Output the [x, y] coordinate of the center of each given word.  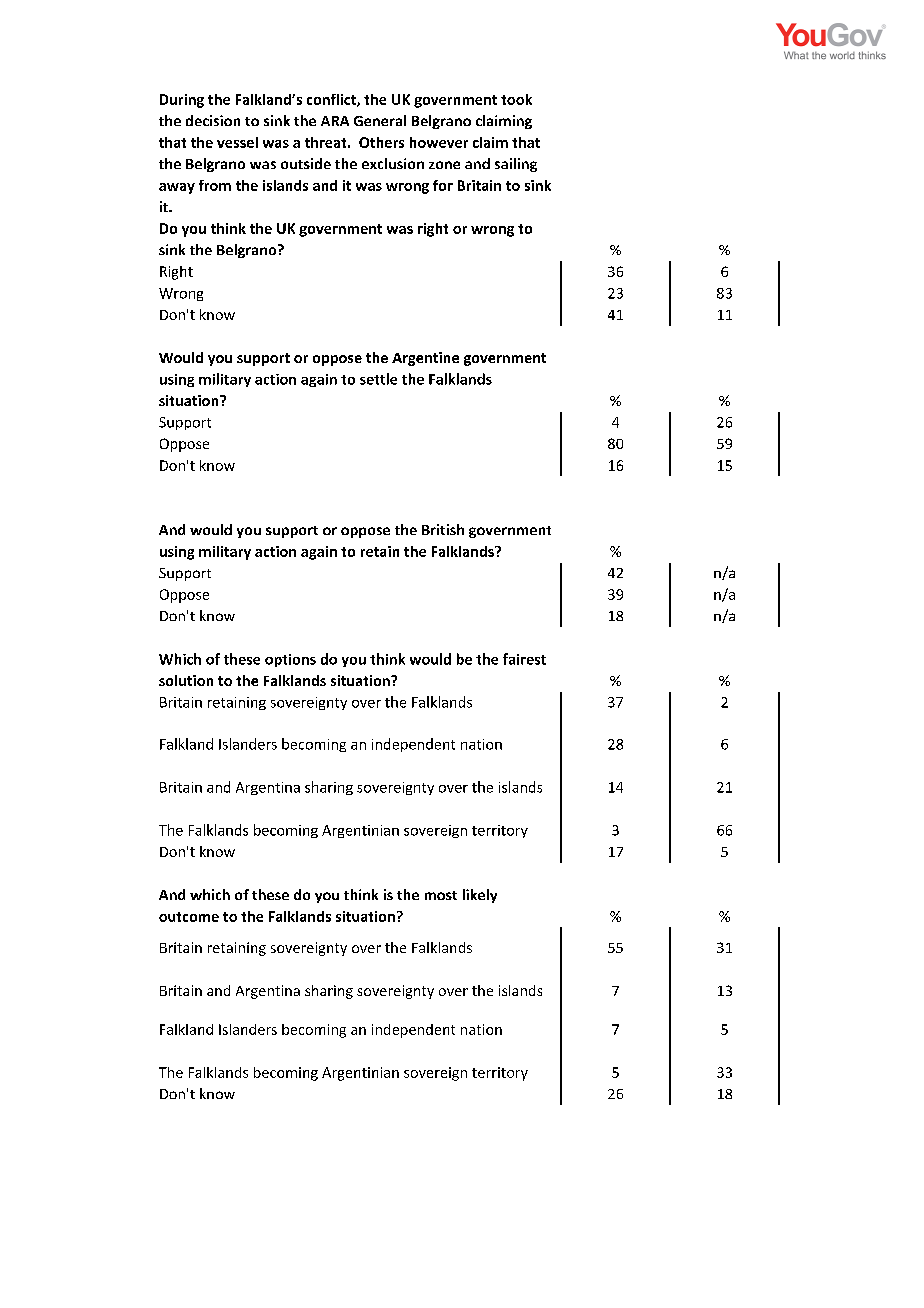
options [290, 660]
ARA [335, 121]
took [516, 99]
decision [213, 120]
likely [480, 896]
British [443, 529]
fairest [524, 659]
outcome [189, 917]
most [441, 895]
